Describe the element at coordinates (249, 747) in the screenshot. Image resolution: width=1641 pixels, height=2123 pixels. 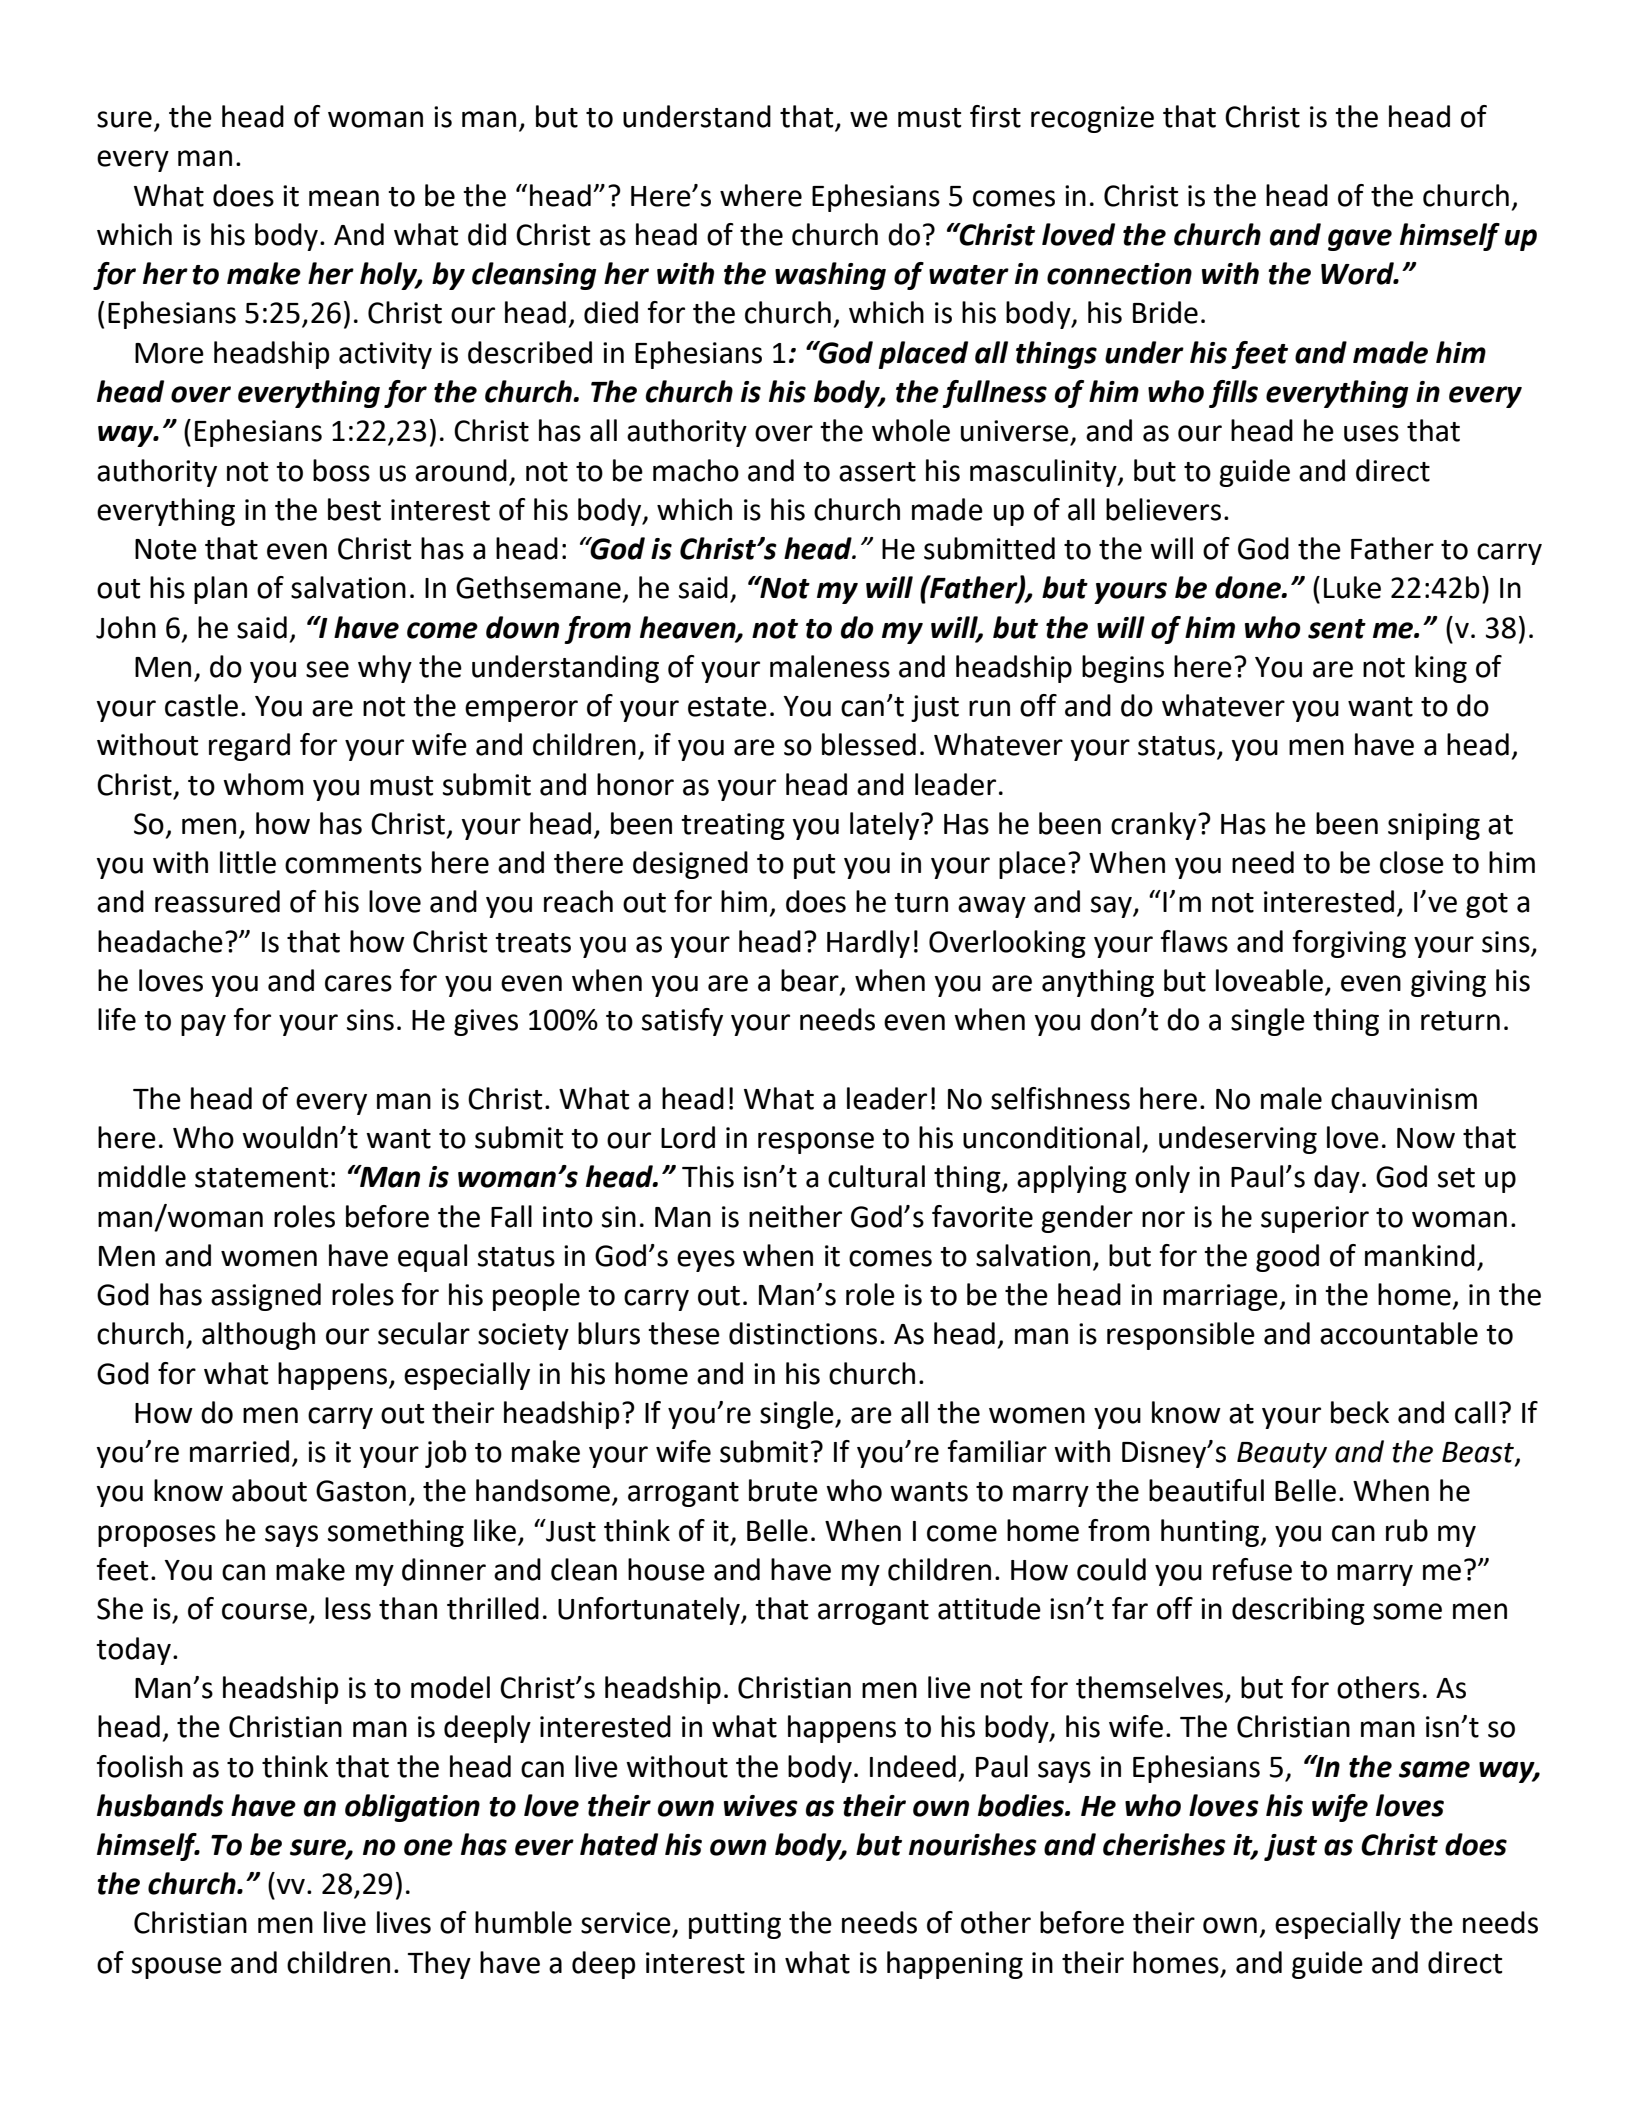
I see `regard` at that location.
